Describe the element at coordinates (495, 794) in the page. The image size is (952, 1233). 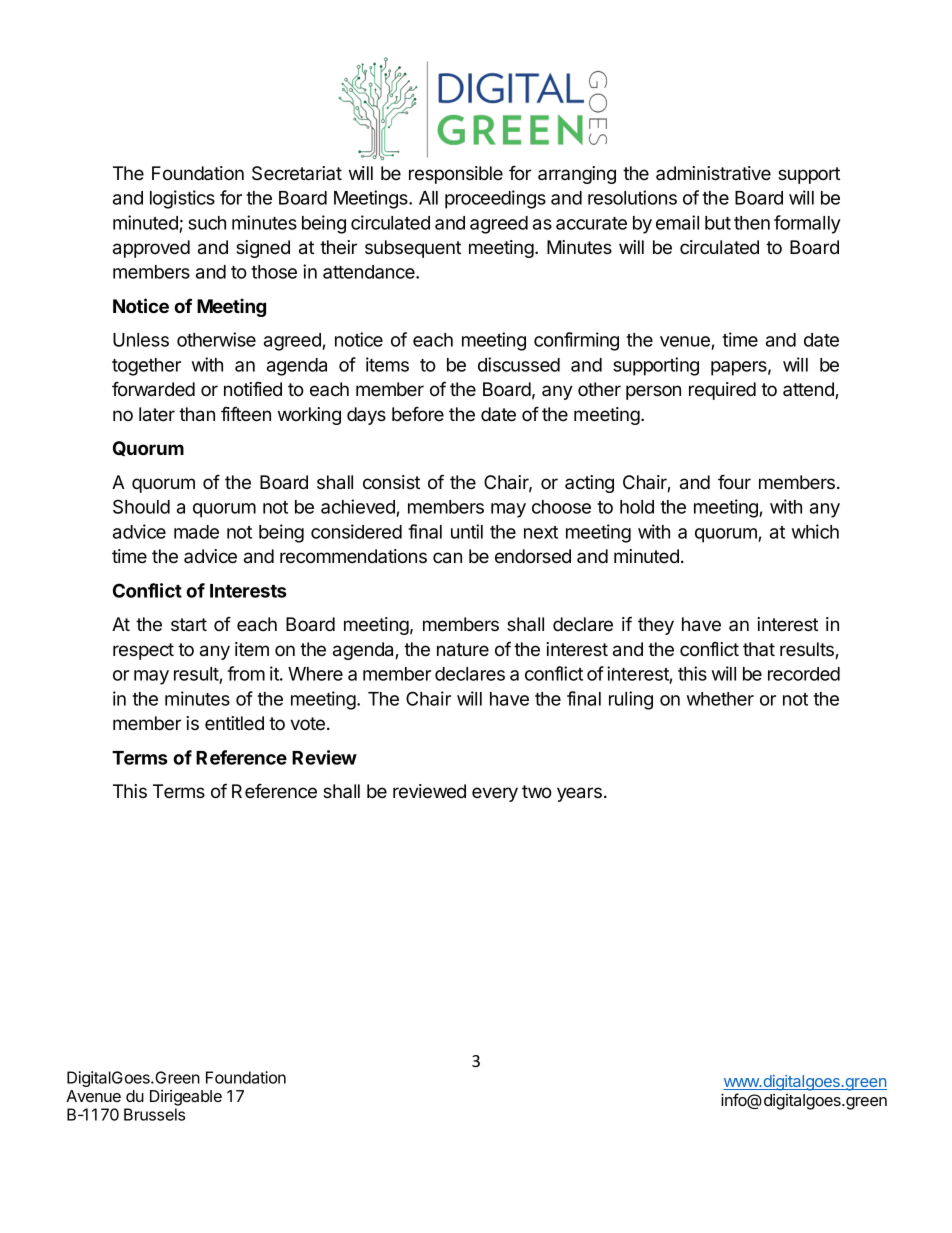
I see `every` at that location.
